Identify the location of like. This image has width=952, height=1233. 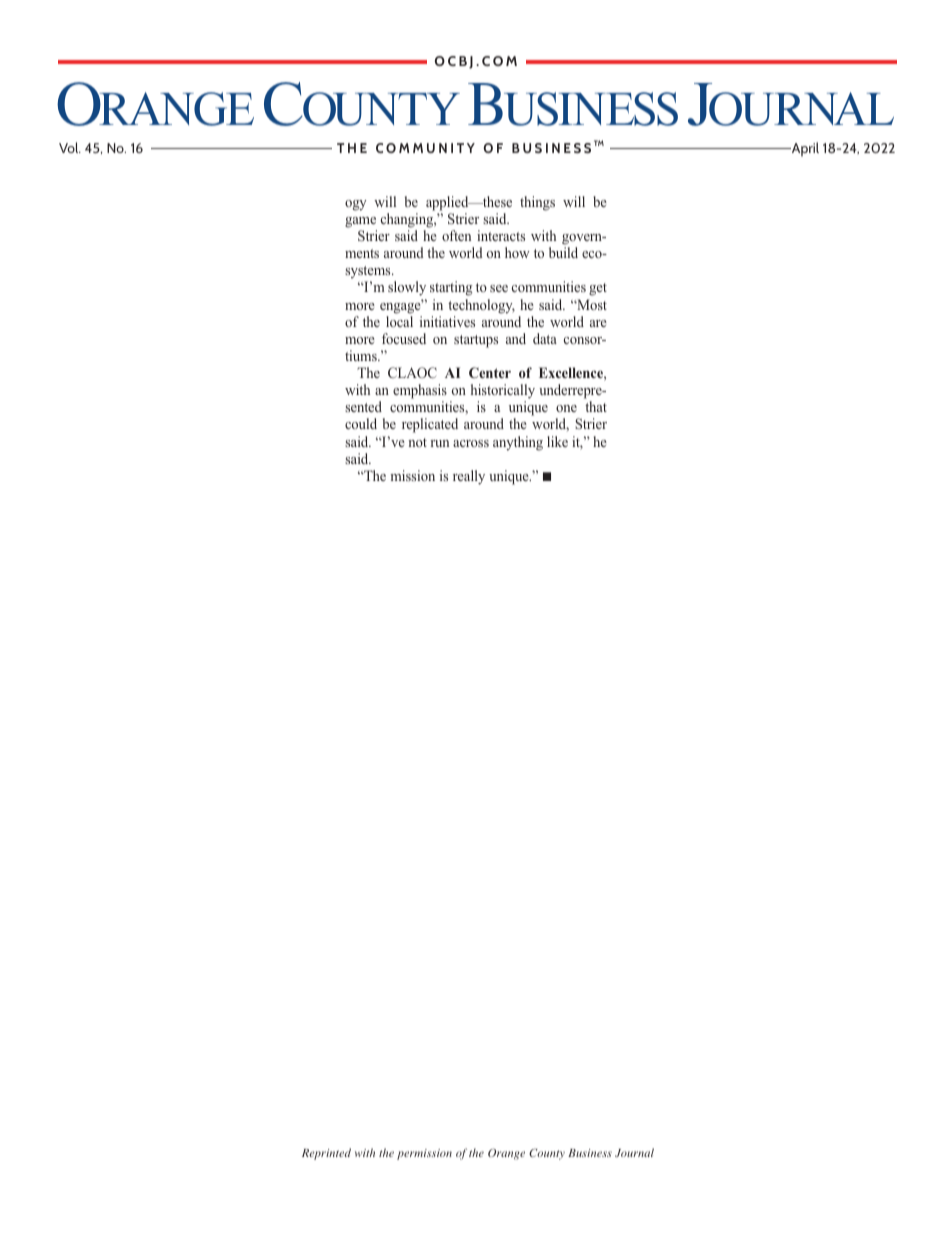
(557, 441).
